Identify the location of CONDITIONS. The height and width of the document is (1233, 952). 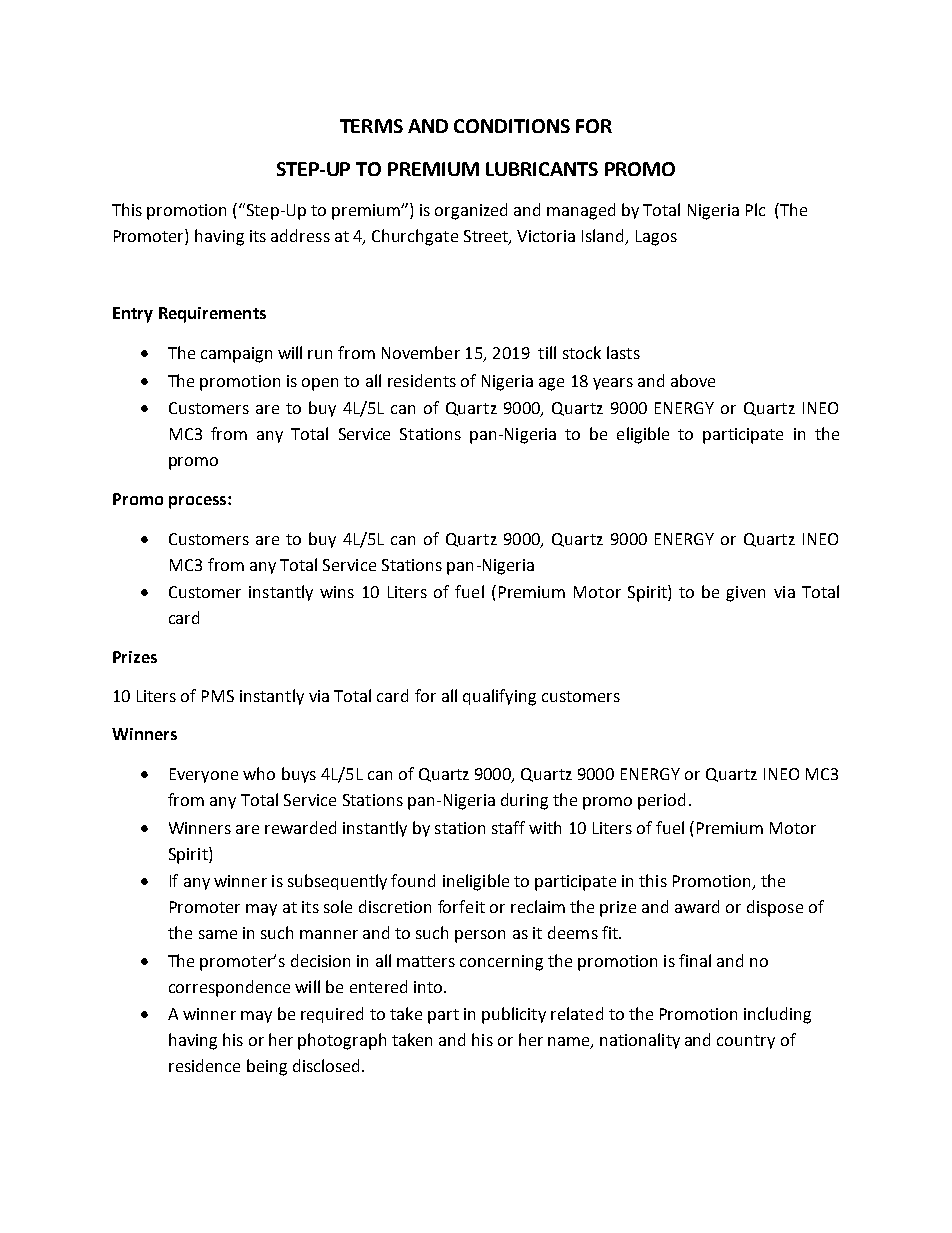
(512, 126).
